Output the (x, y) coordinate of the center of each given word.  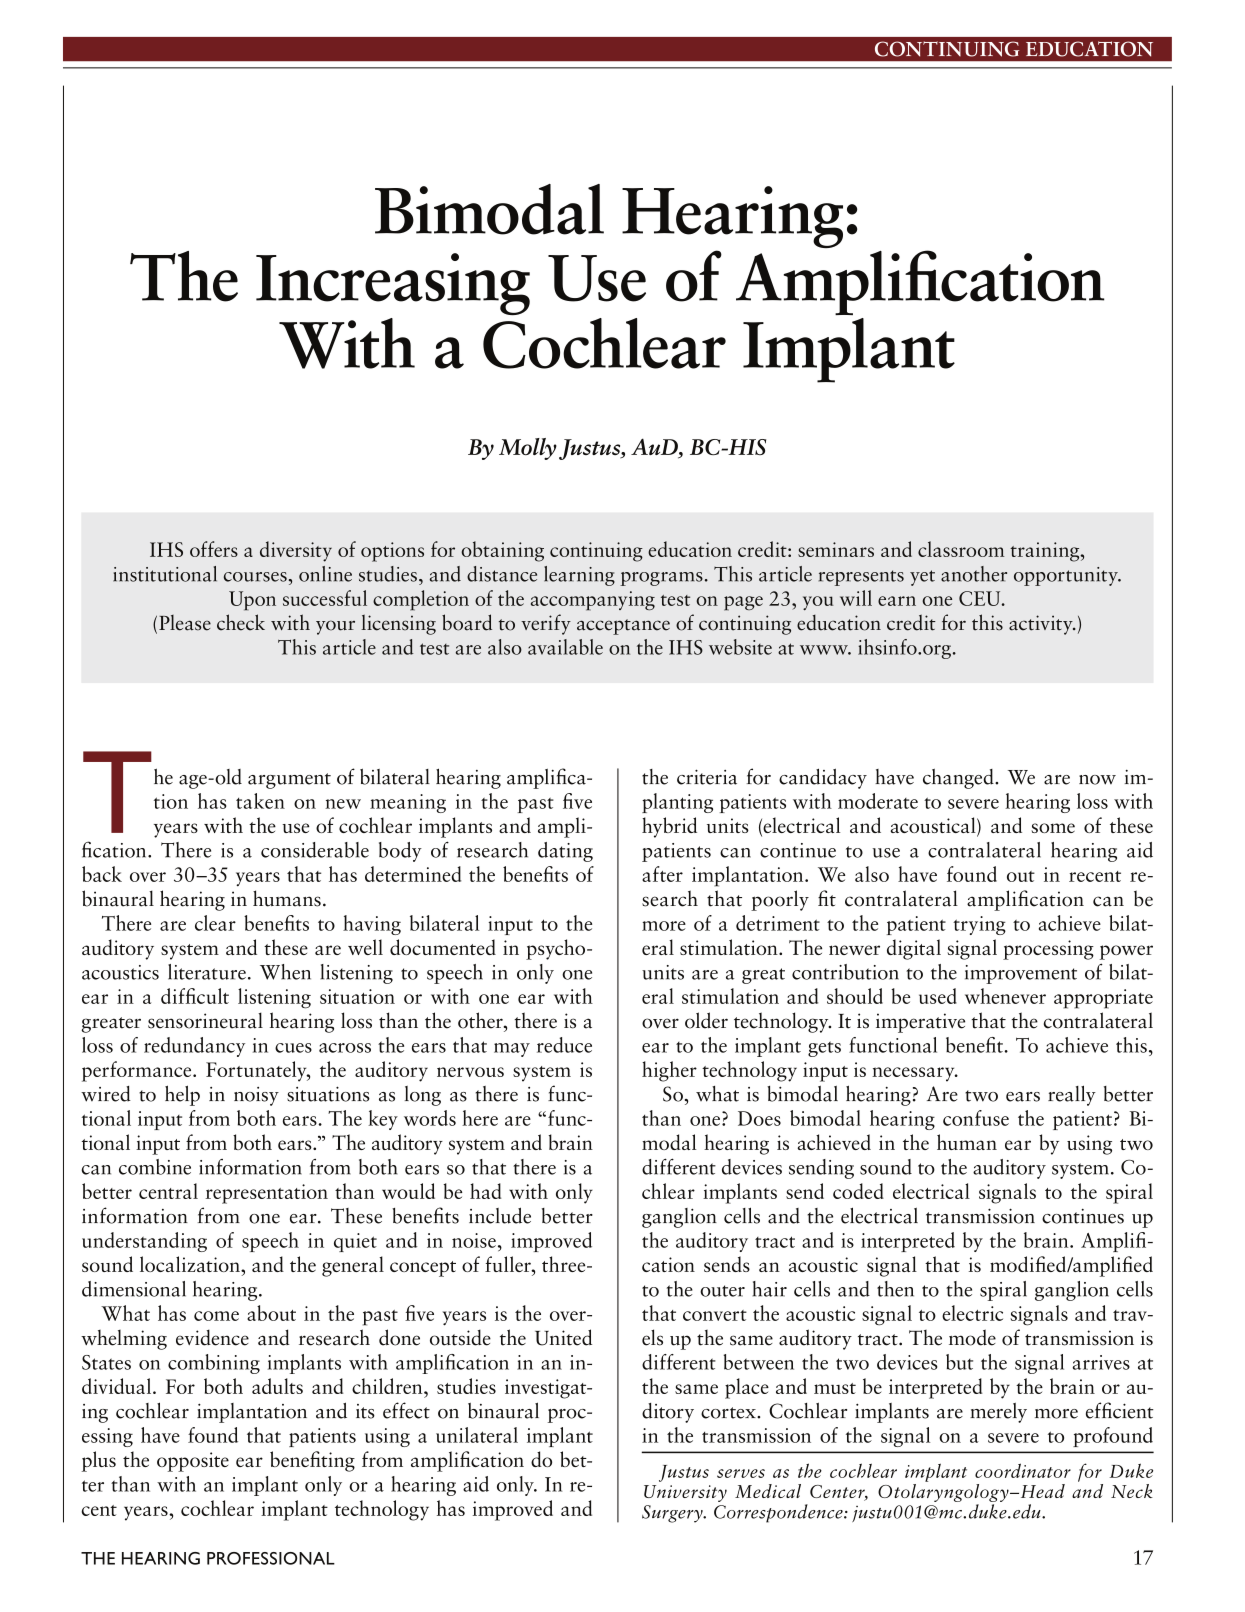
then (895, 1289)
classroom (961, 549)
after (662, 874)
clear (215, 923)
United (563, 1337)
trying (979, 925)
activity (1042, 625)
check (241, 622)
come (216, 1316)
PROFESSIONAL (271, 1558)
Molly (528, 449)
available (565, 647)
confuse (976, 1118)
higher (669, 1071)
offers (214, 549)
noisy (256, 1096)
